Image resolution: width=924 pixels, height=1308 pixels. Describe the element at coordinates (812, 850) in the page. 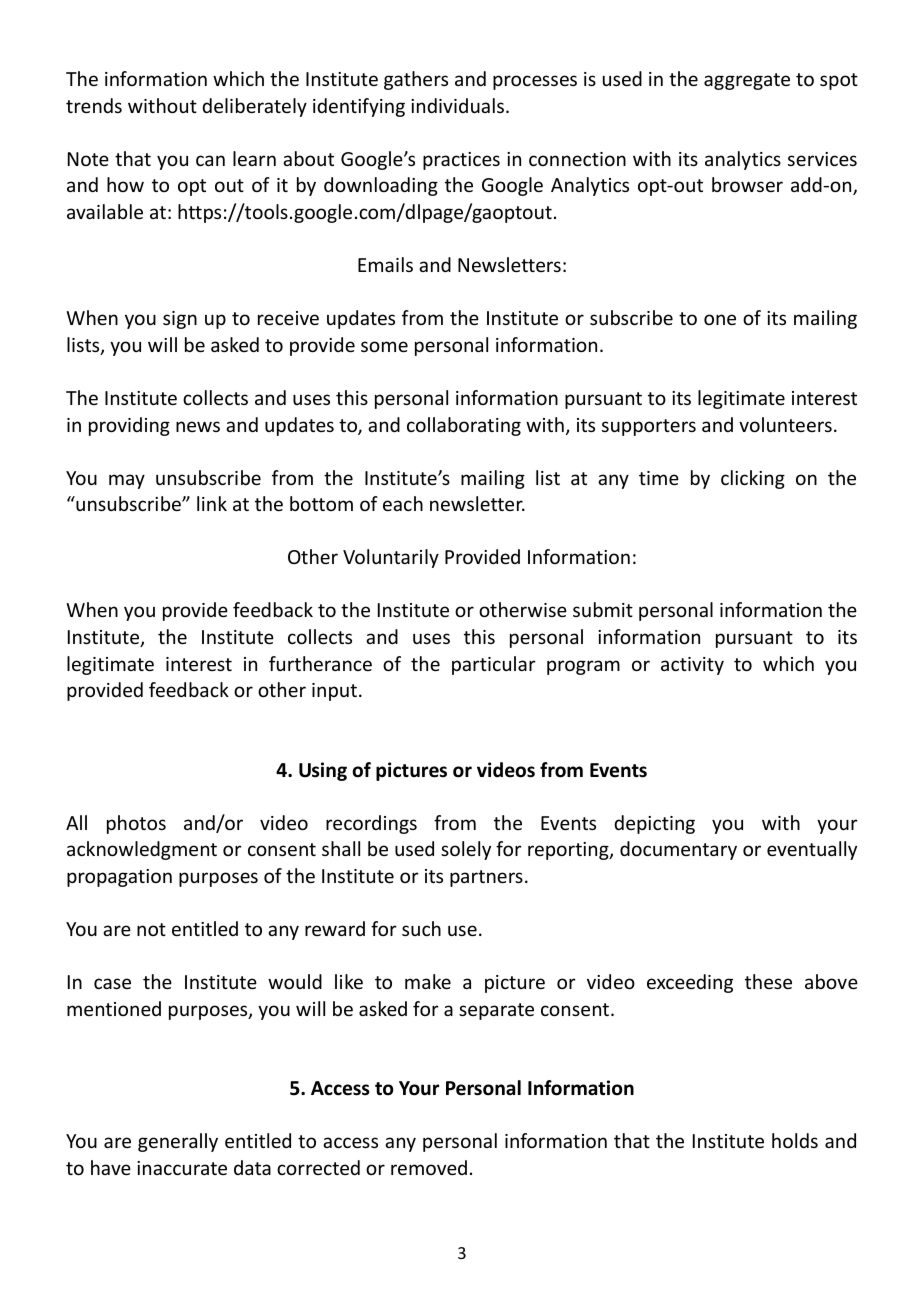

I see `eventually` at that location.
